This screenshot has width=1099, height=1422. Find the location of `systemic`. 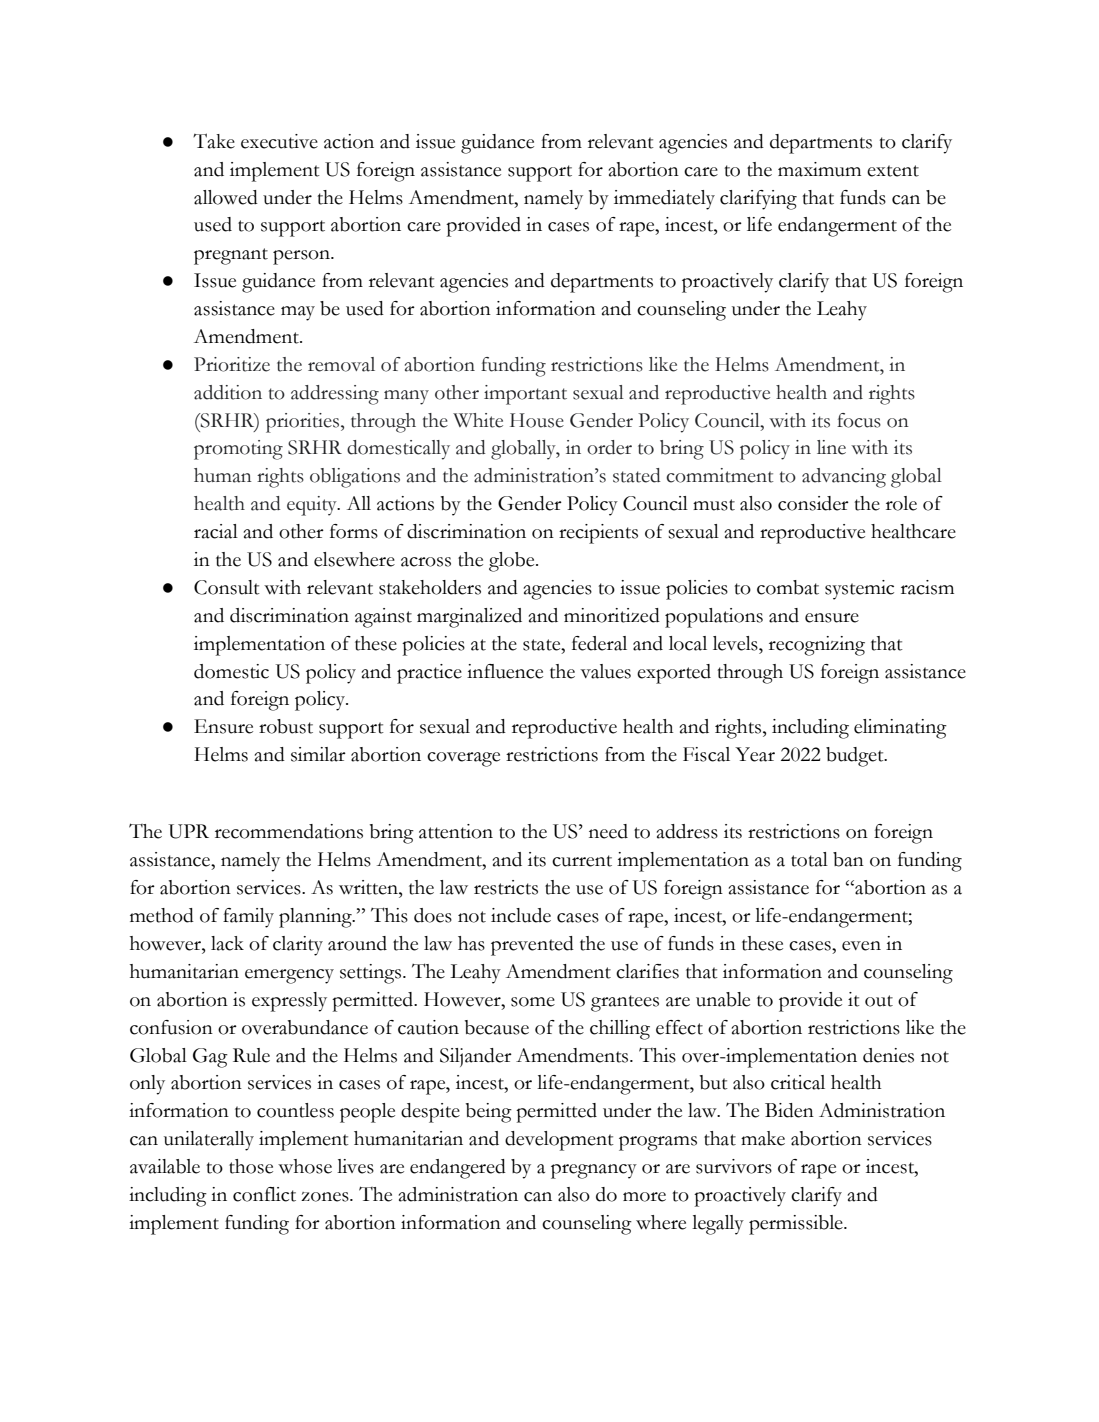

systemic is located at coordinates (859, 590).
